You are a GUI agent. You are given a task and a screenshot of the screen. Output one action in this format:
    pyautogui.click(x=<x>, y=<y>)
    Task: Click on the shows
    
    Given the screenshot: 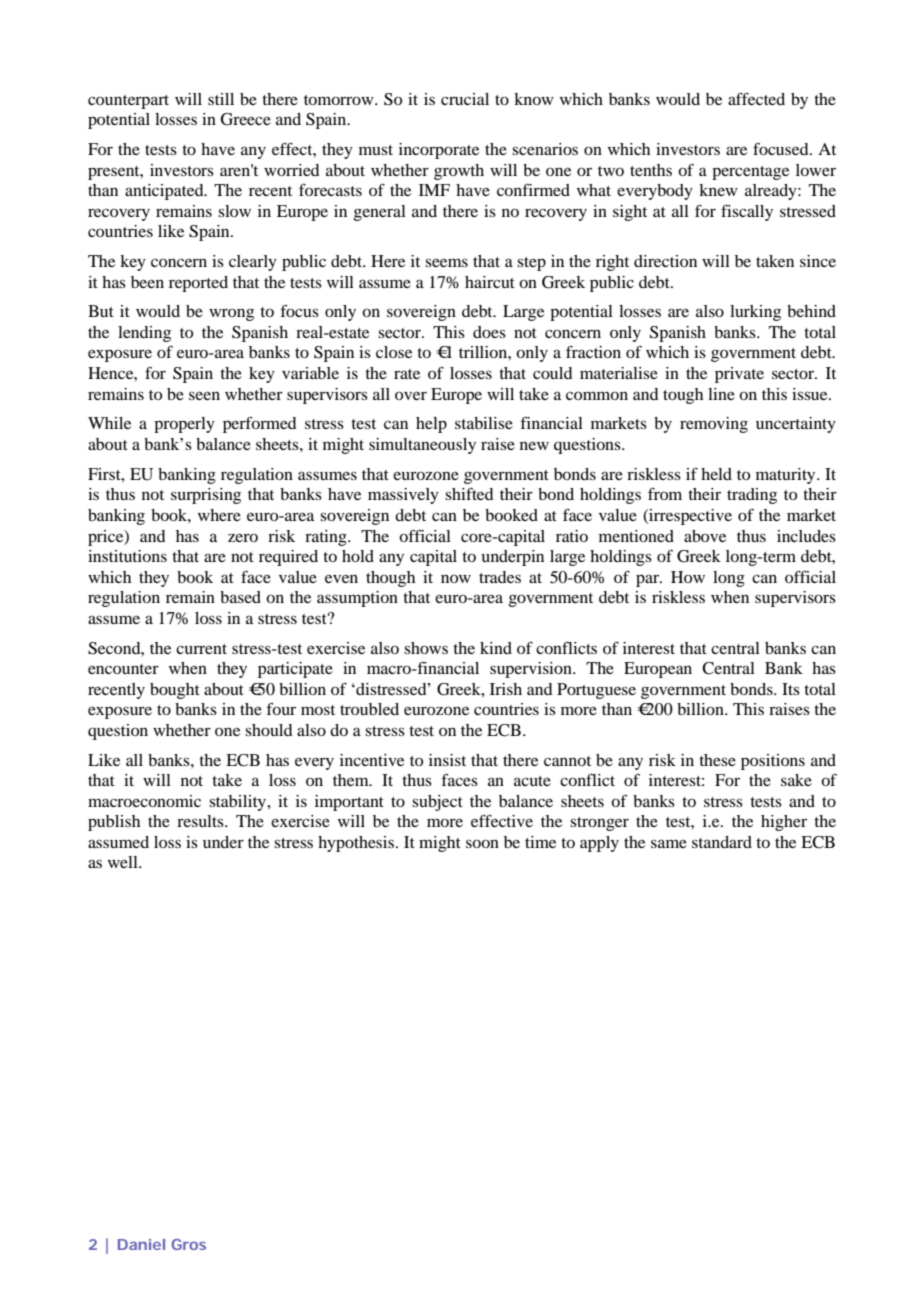 What is the action you would take?
    pyautogui.click(x=426, y=648)
